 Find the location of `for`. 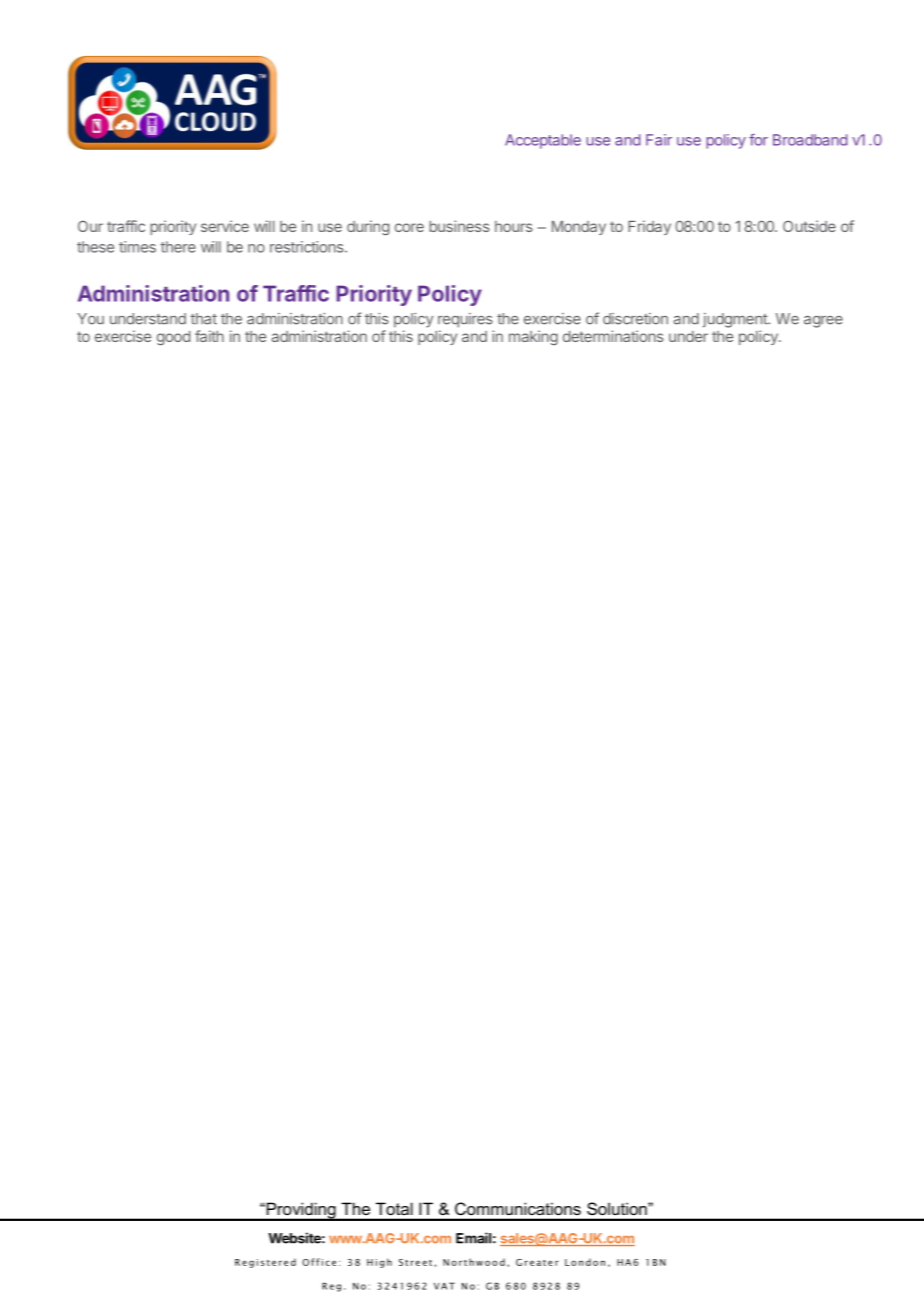

for is located at coordinates (758, 140).
